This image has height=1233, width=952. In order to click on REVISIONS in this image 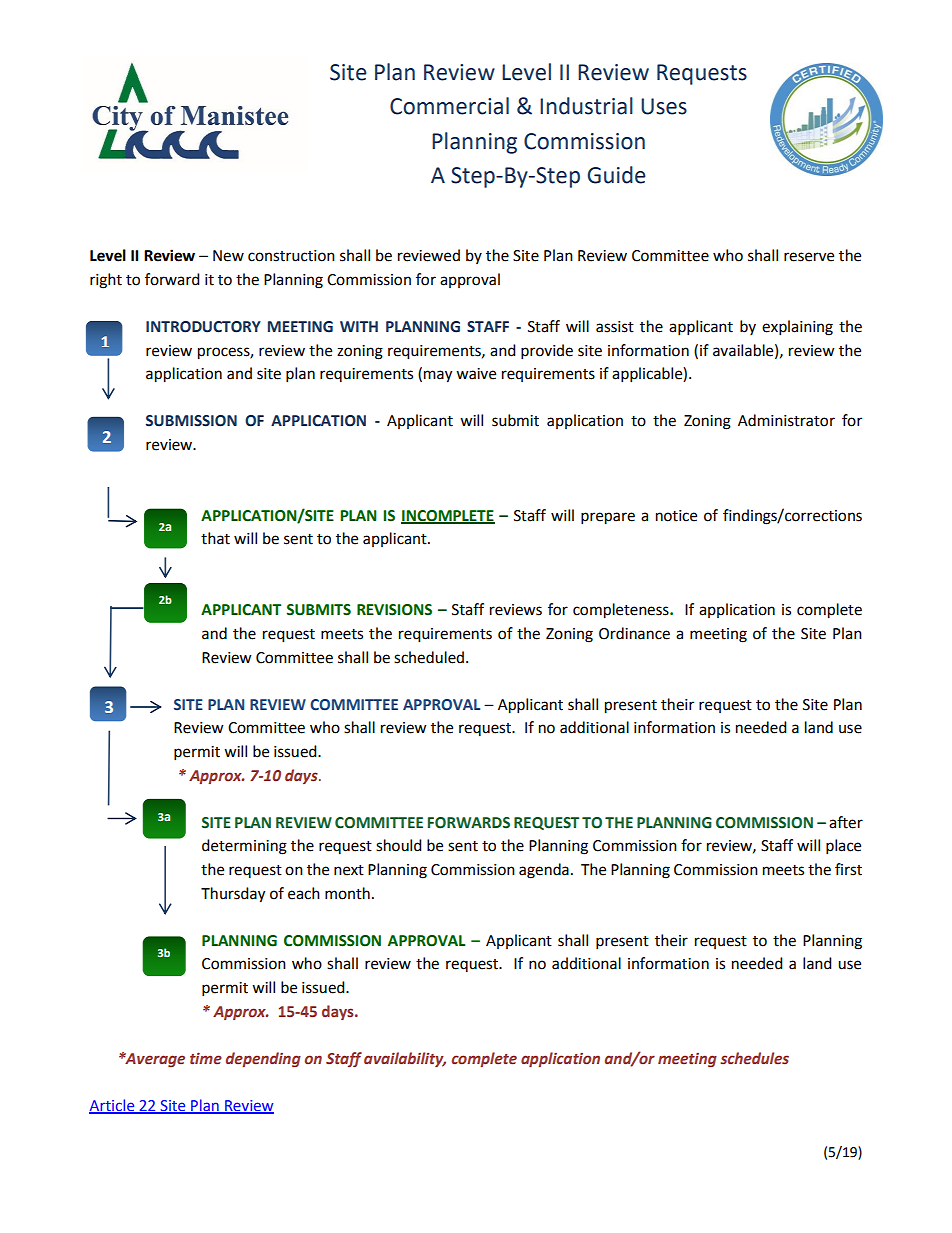, I will do `click(394, 610)`.
